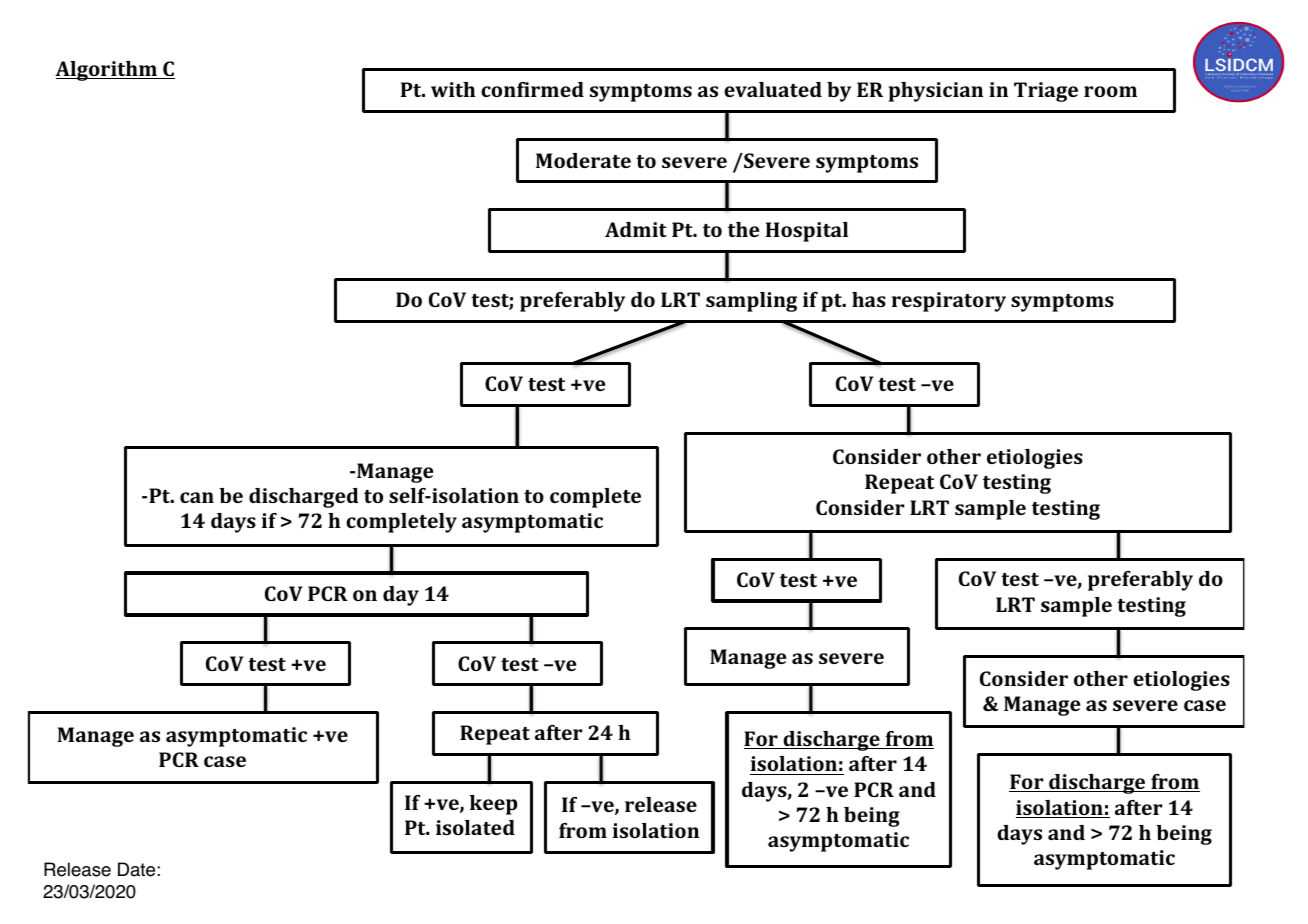  I want to click on Admit, so click(636, 229).
